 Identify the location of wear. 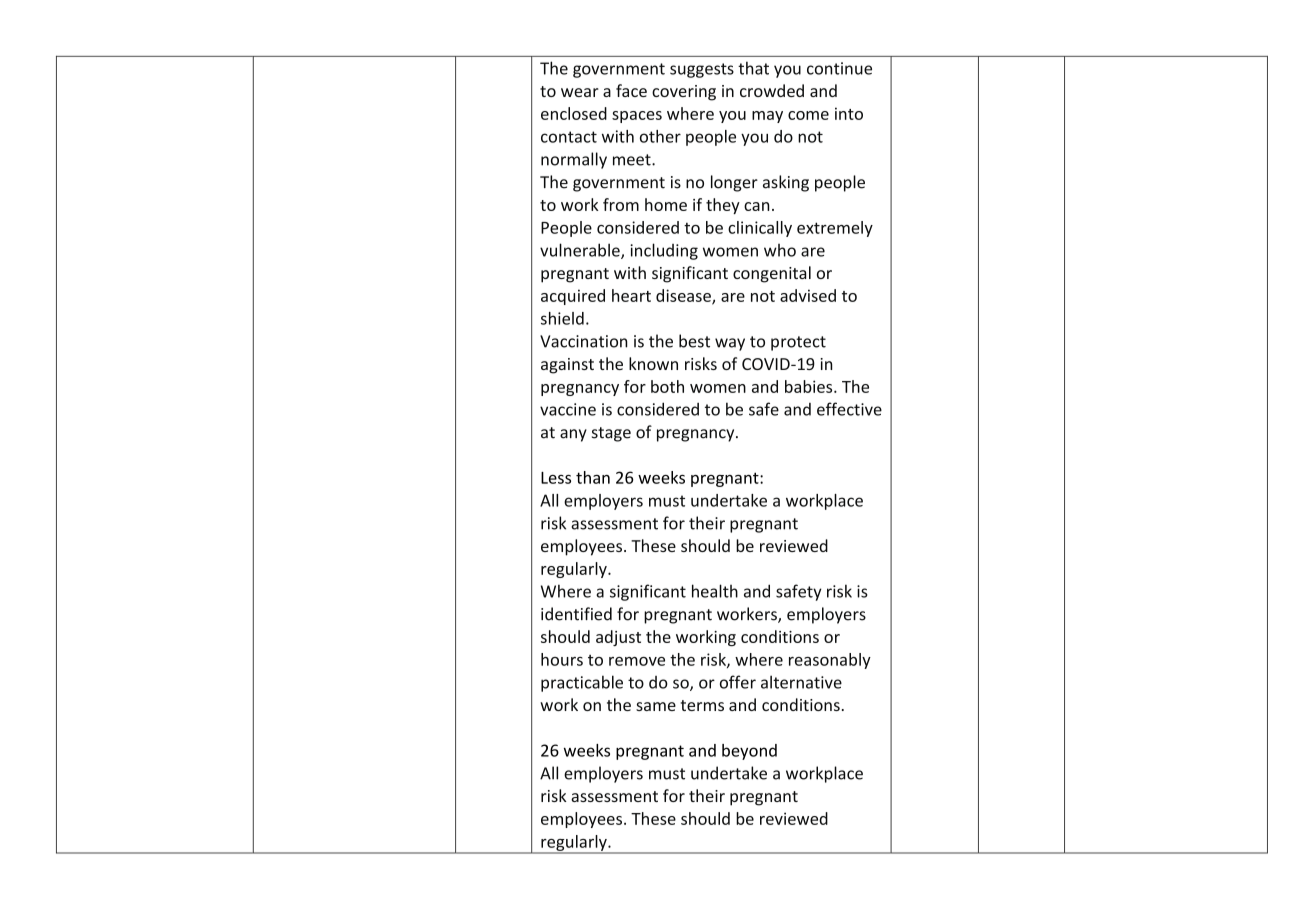
(580, 92).
